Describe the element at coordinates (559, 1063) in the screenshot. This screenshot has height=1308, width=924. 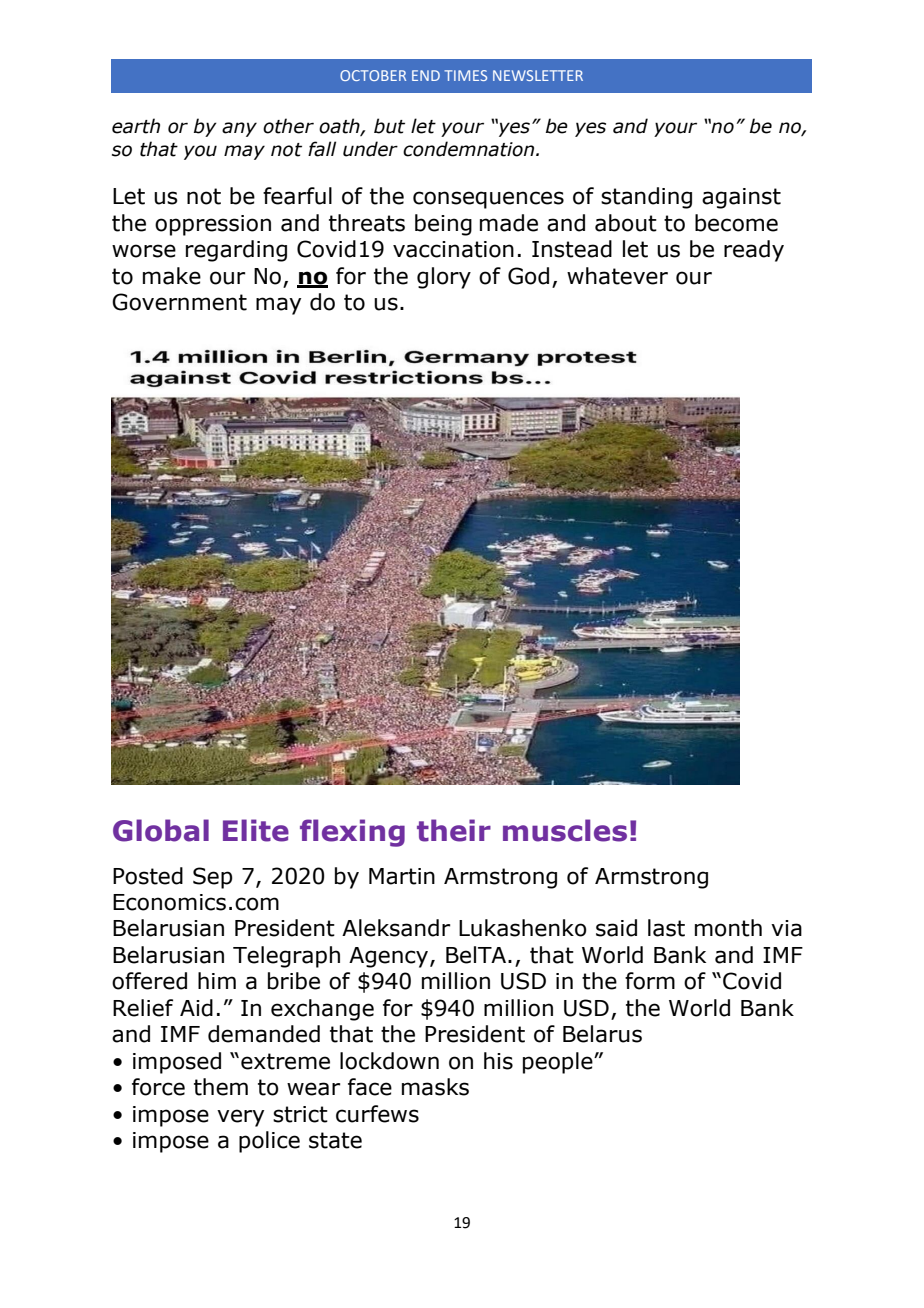
I see `people` at that location.
